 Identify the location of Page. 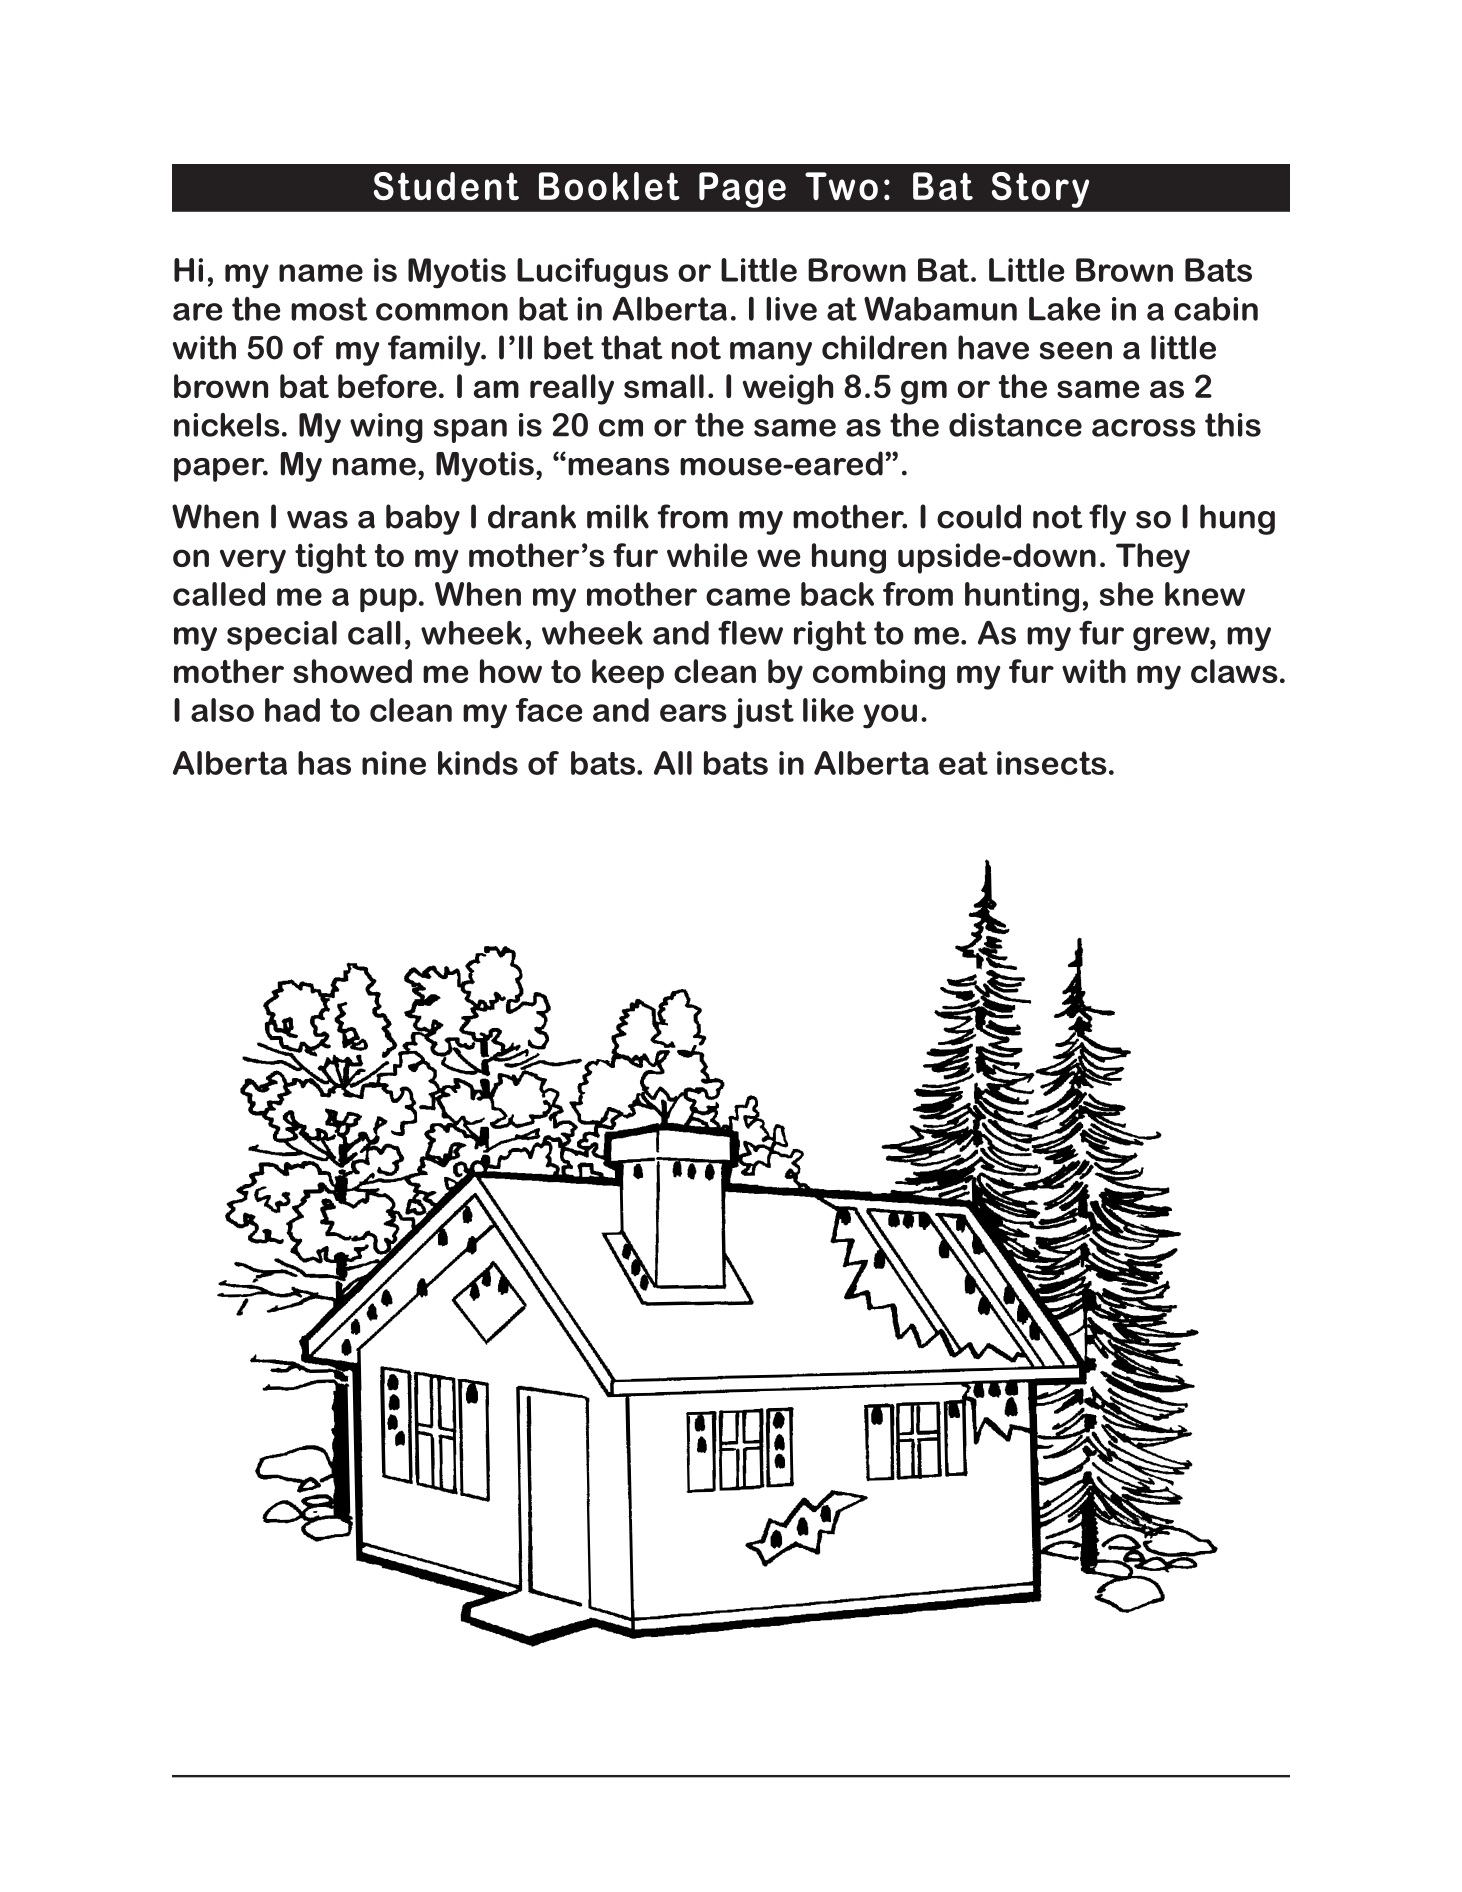
(742, 190).
